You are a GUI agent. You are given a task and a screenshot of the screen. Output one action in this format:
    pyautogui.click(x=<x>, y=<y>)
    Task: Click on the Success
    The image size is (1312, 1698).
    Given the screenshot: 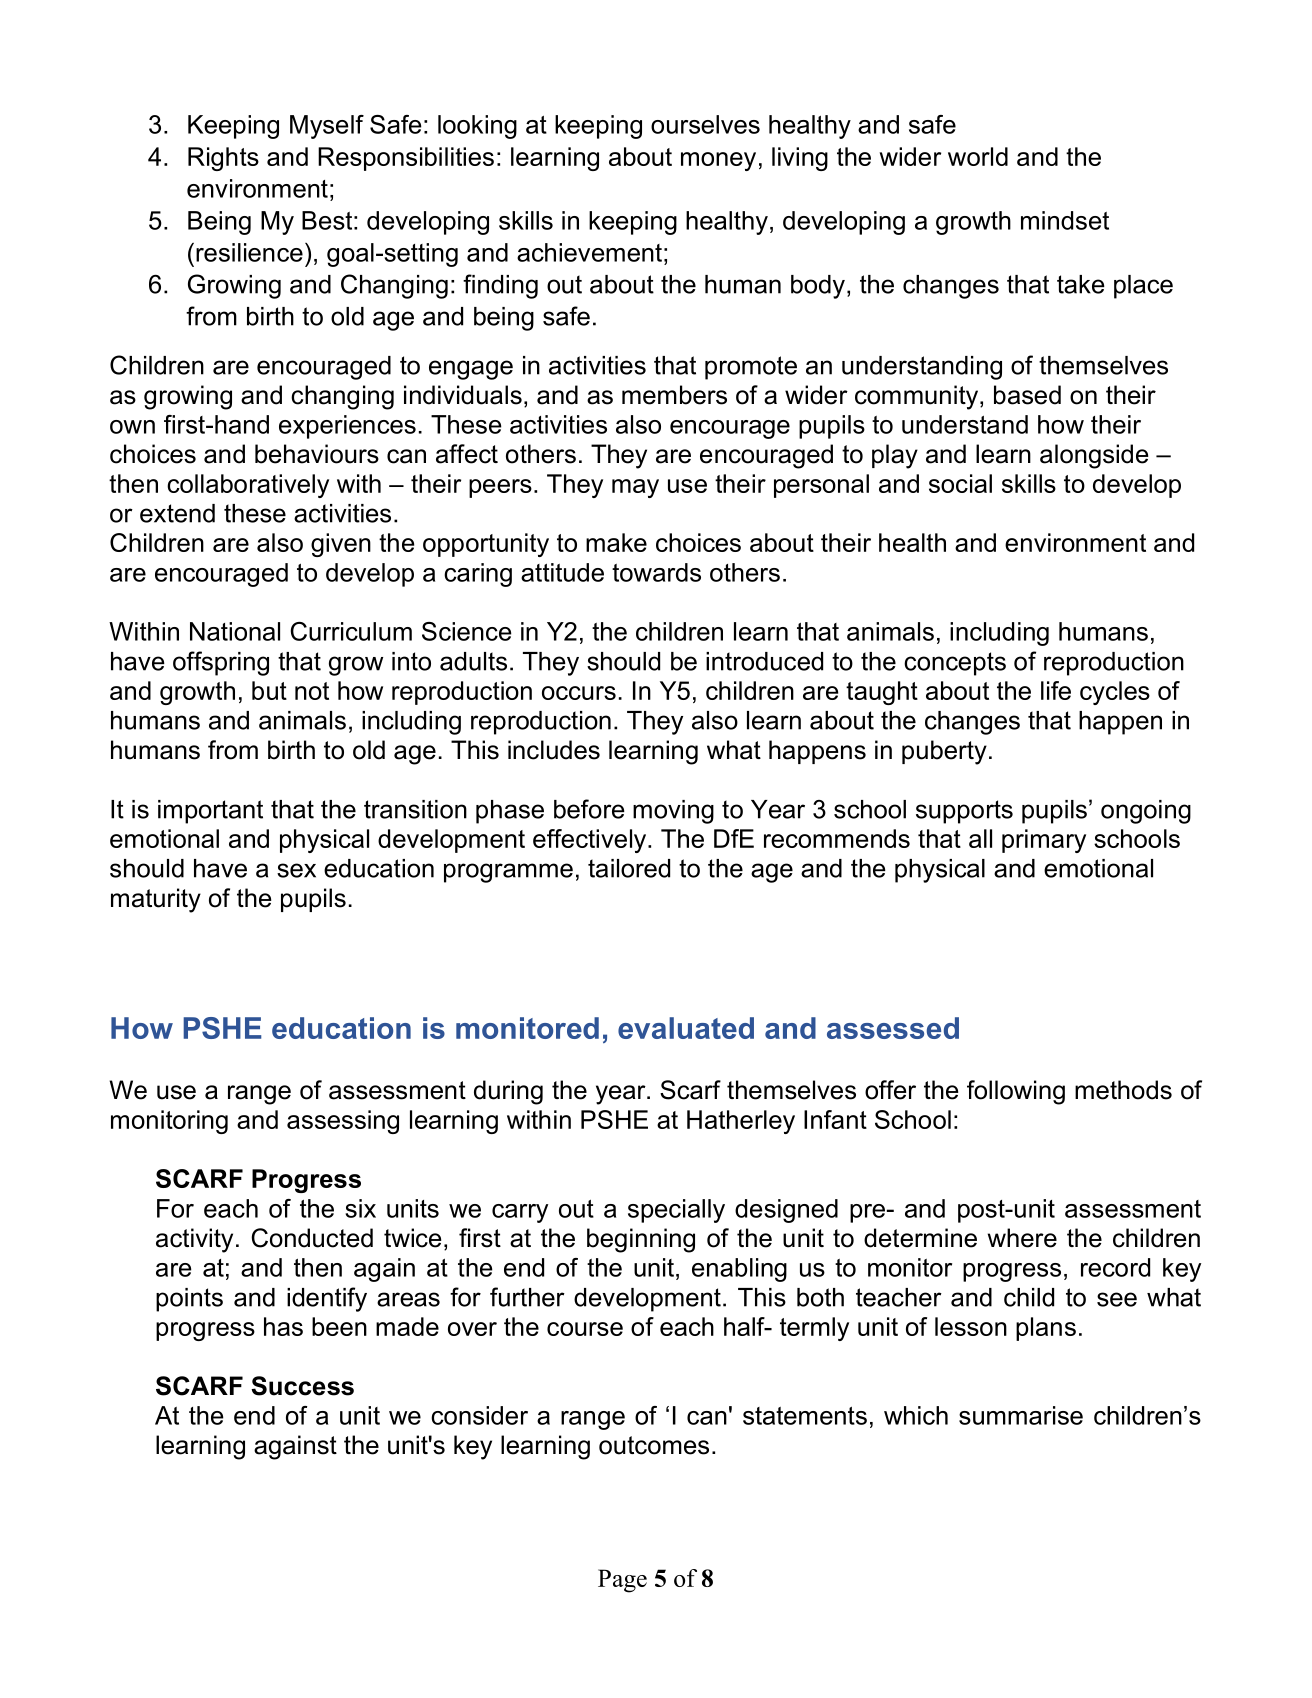 What is the action you would take?
    pyautogui.click(x=302, y=1386)
